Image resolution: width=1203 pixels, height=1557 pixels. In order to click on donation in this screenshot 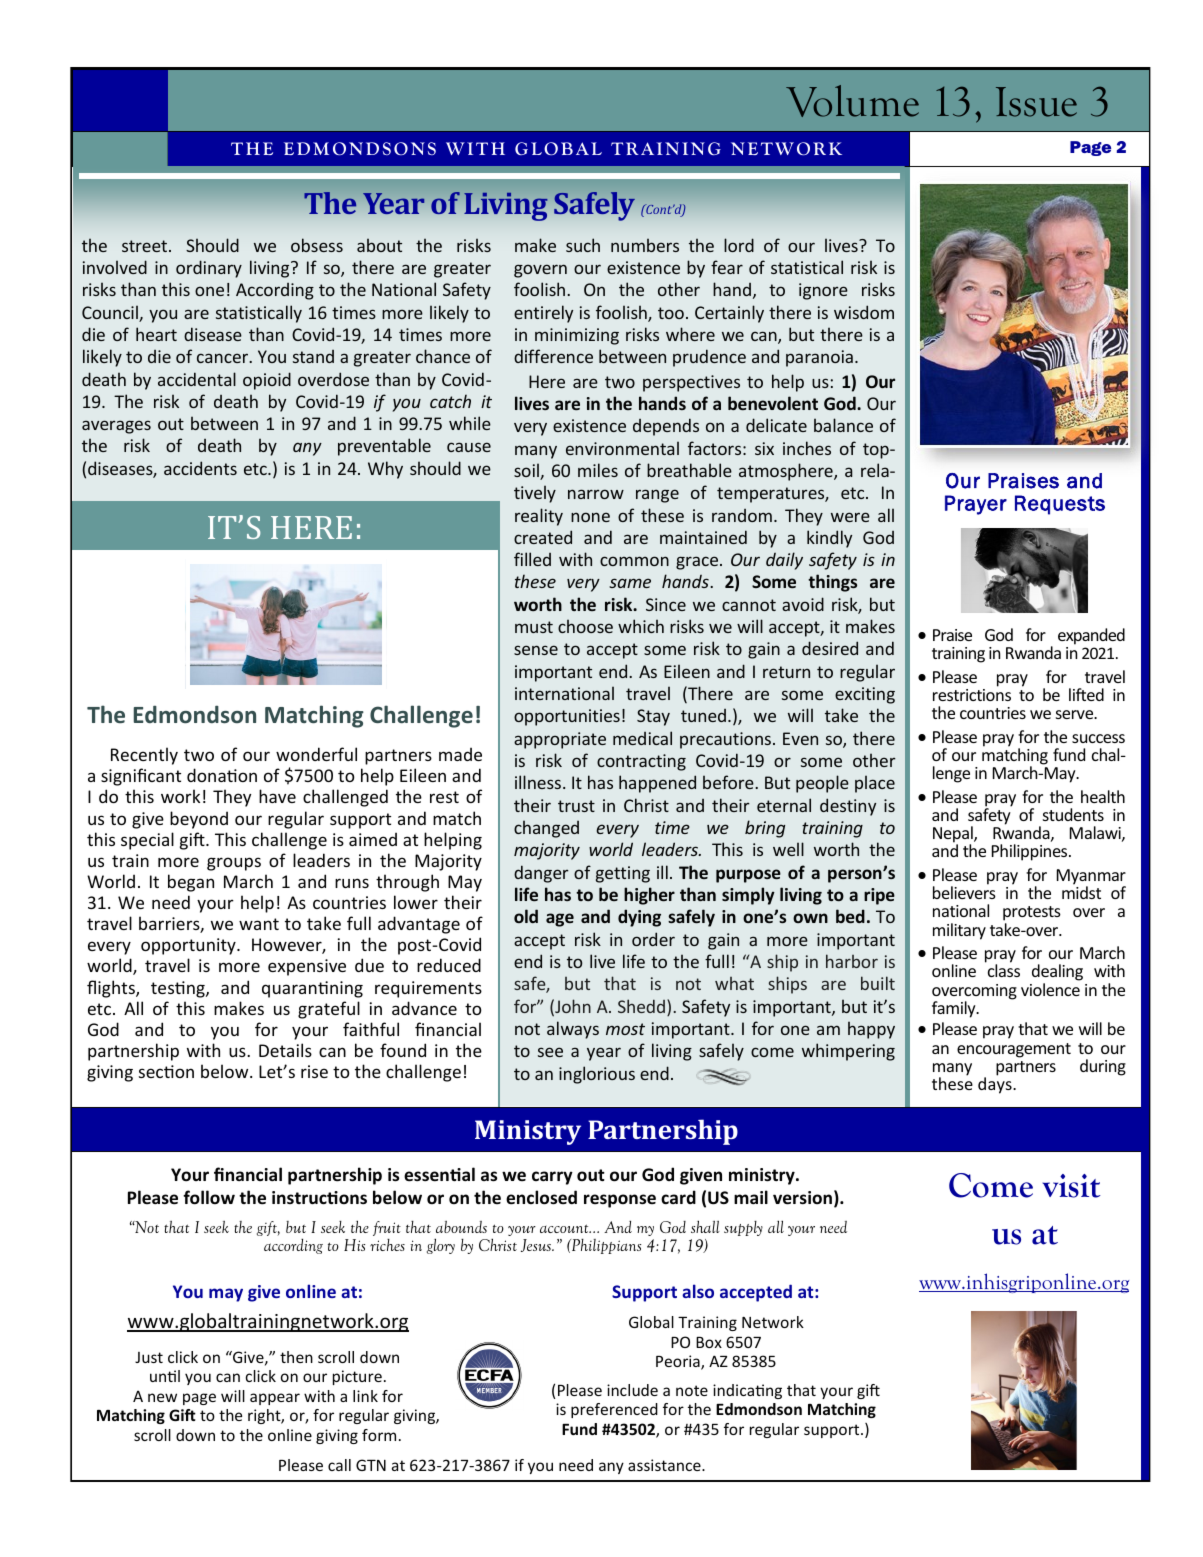, I will do `click(222, 775)`.
